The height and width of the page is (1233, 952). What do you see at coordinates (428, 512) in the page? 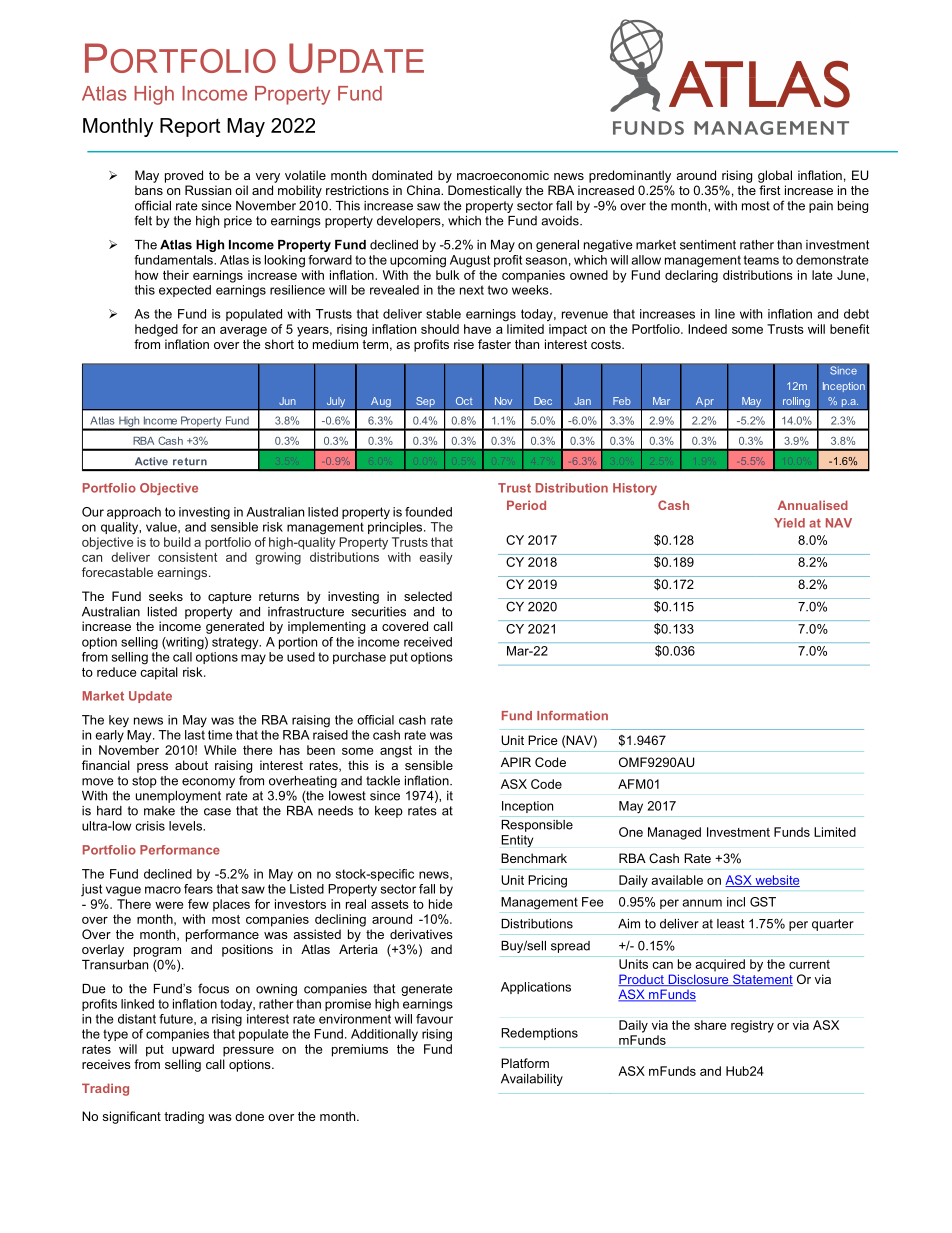
I see `founded` at bounding box center [428, 512].
